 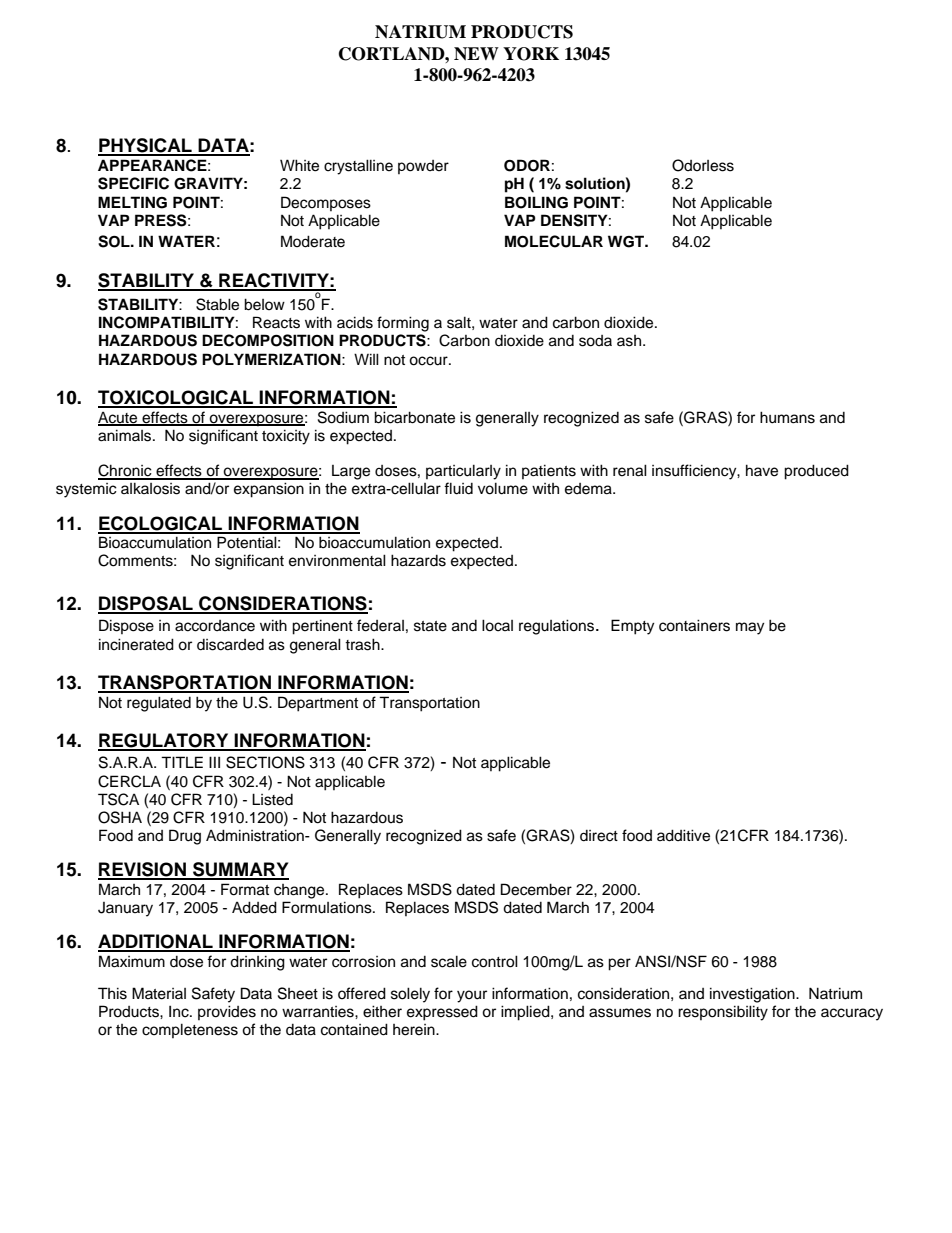 I want to click on YORK, so click(x=531, y=54).
